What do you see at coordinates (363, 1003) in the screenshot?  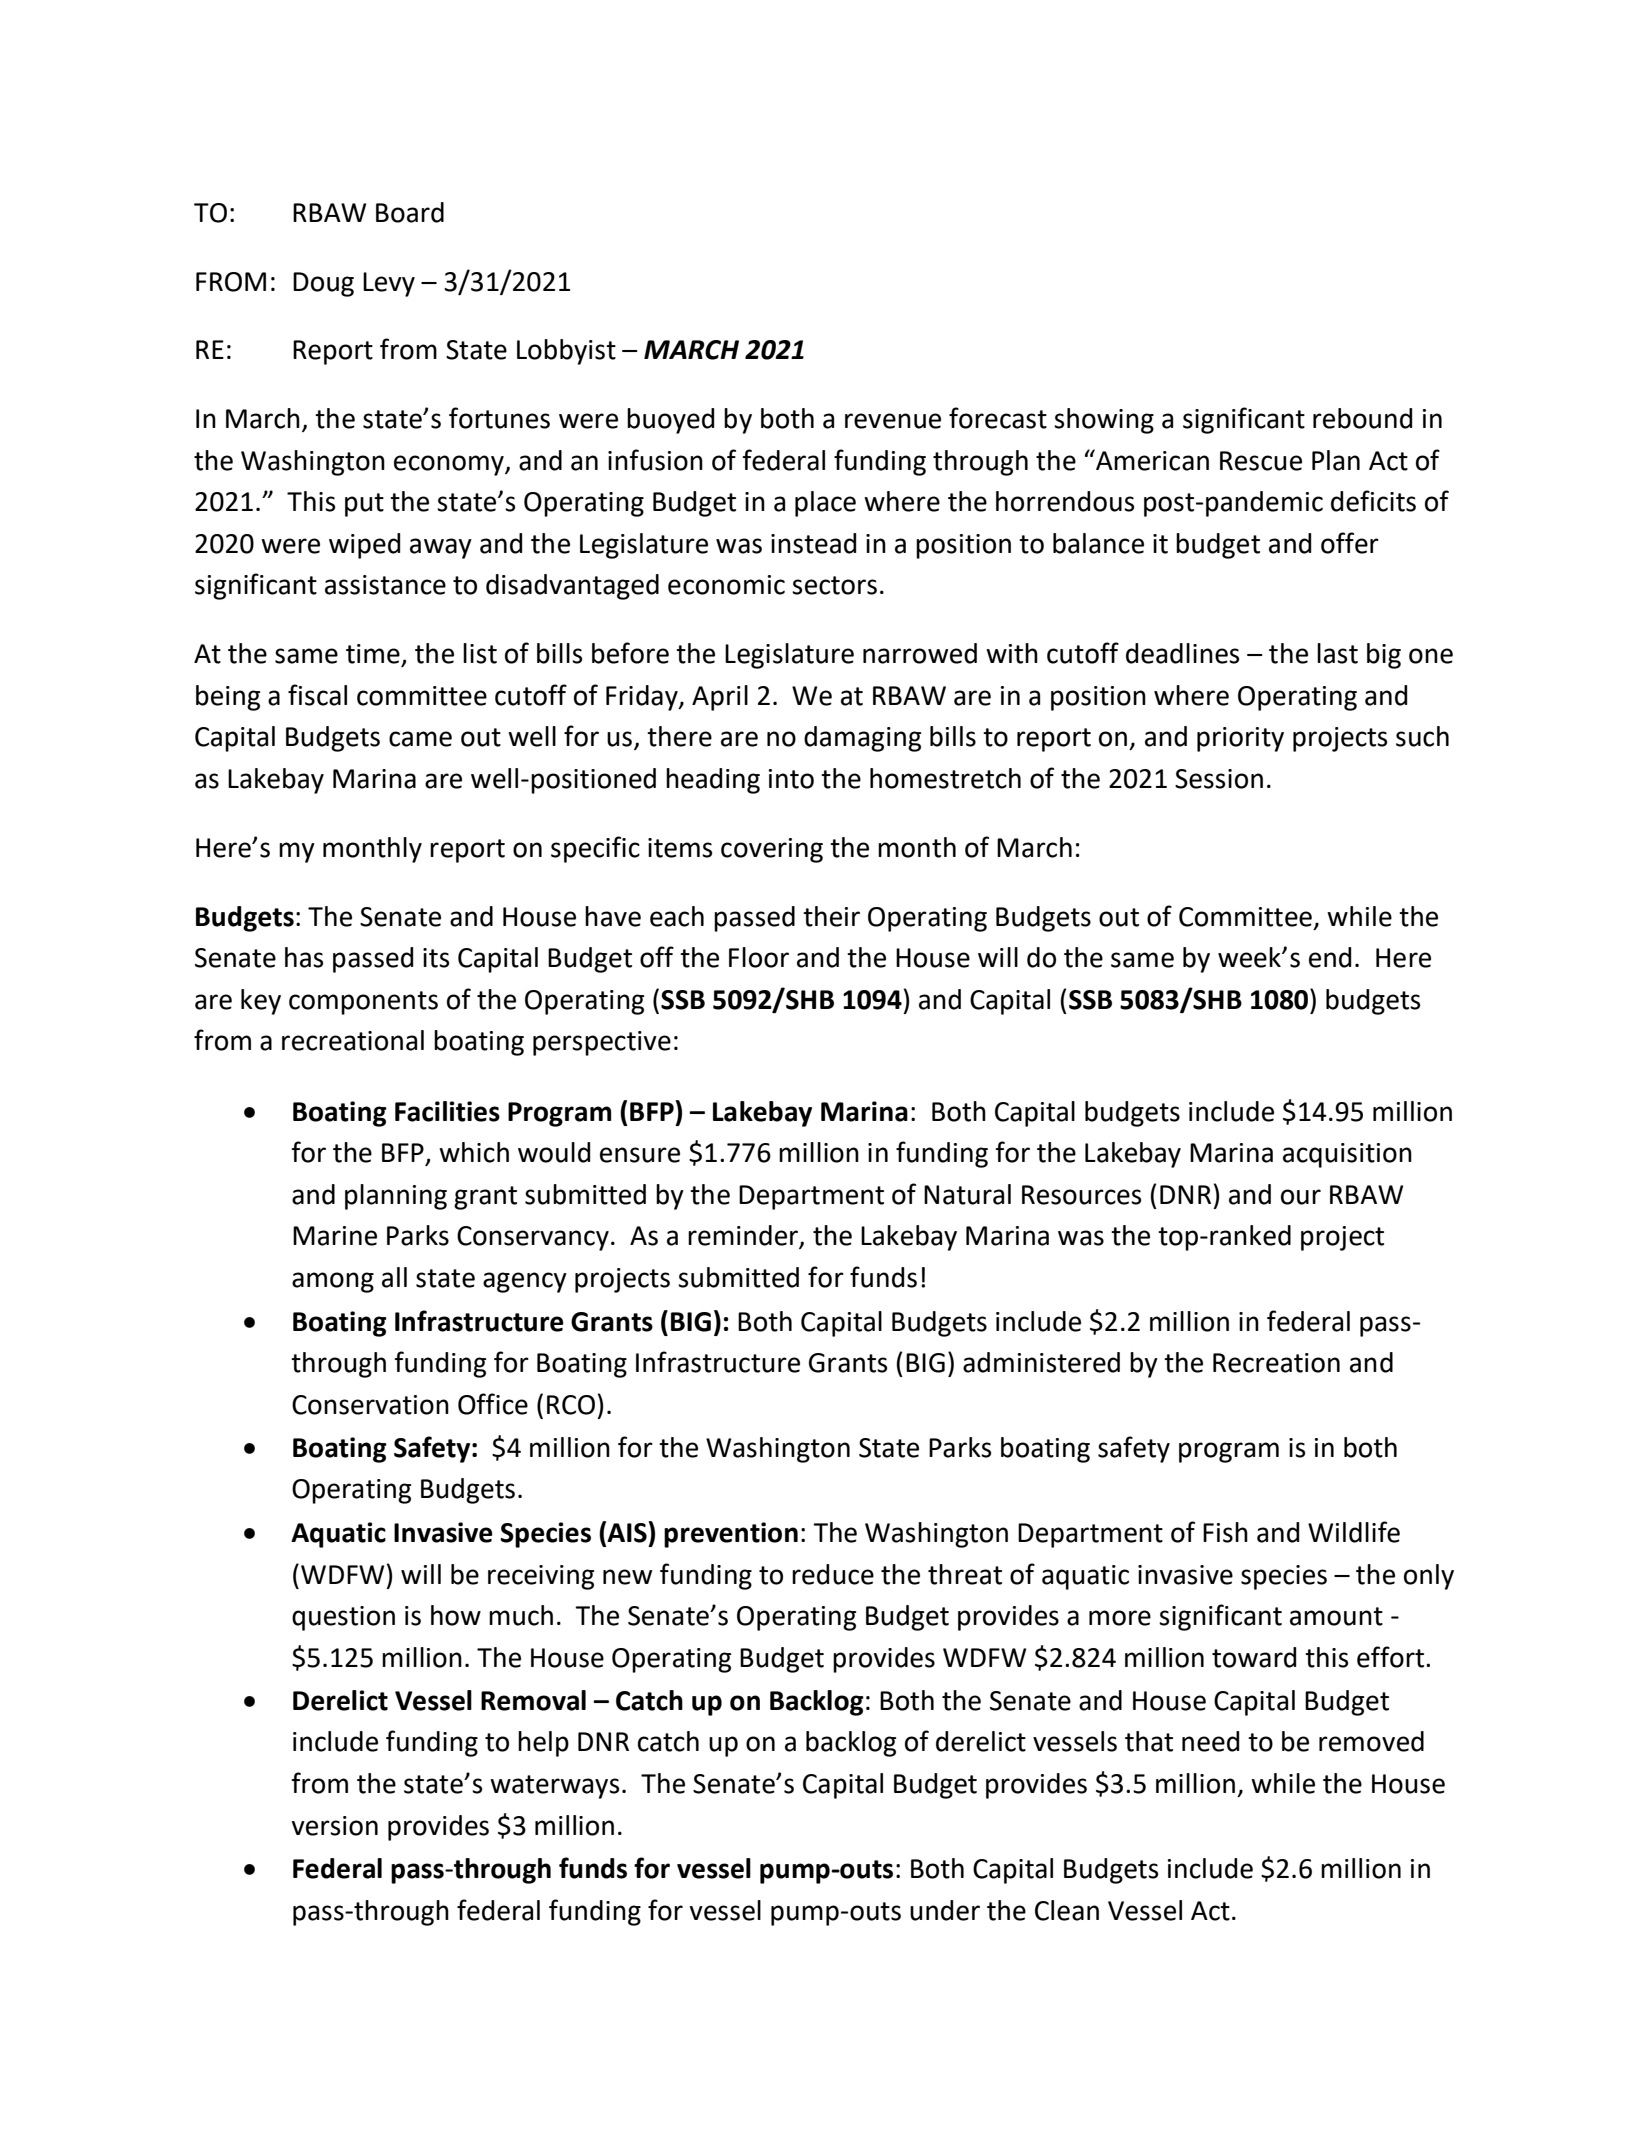 I see `components` at bounding box center [363, 1003].
